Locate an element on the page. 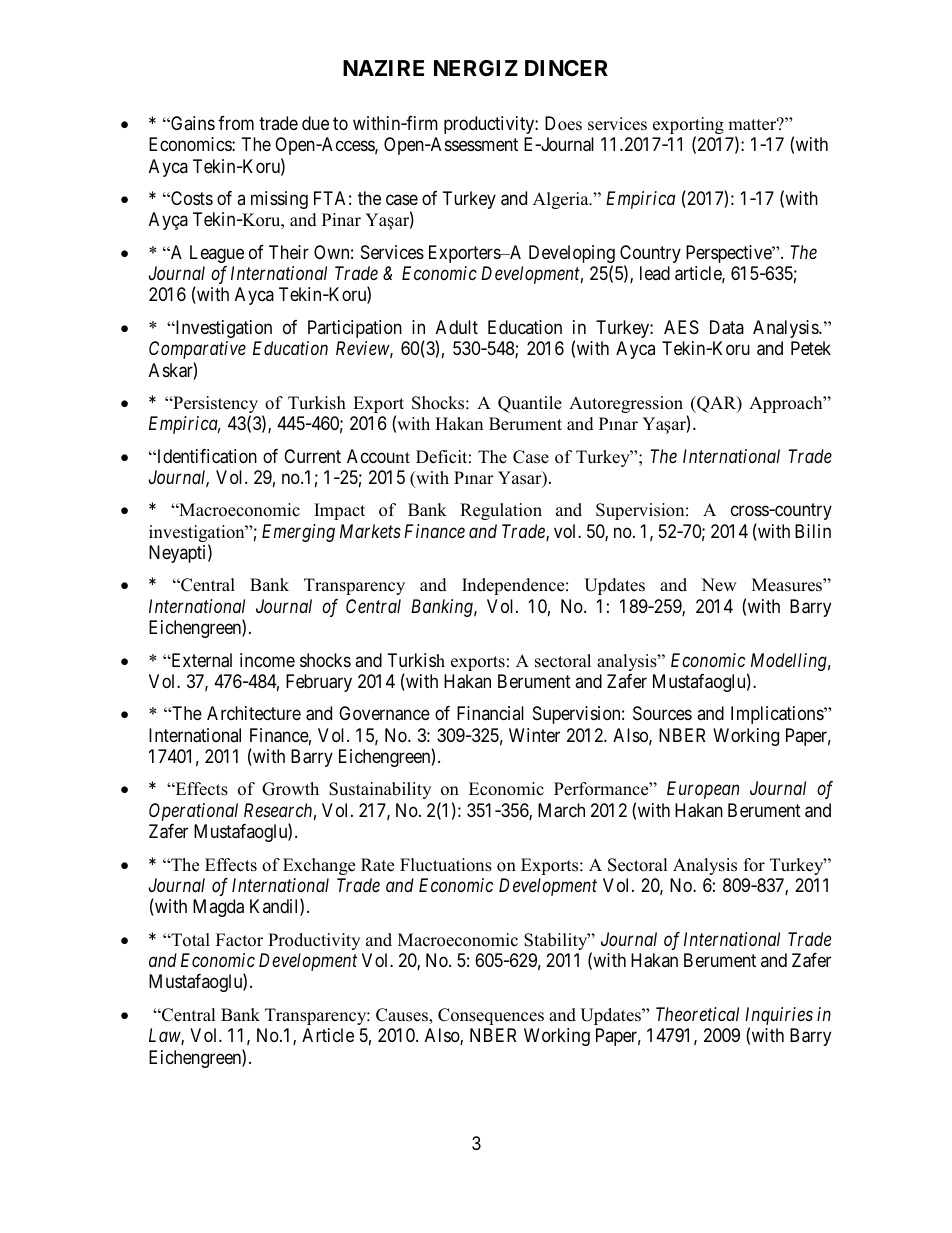 The height and width of the image is (1233, 952). Data is located at coordinates (727, 327).
